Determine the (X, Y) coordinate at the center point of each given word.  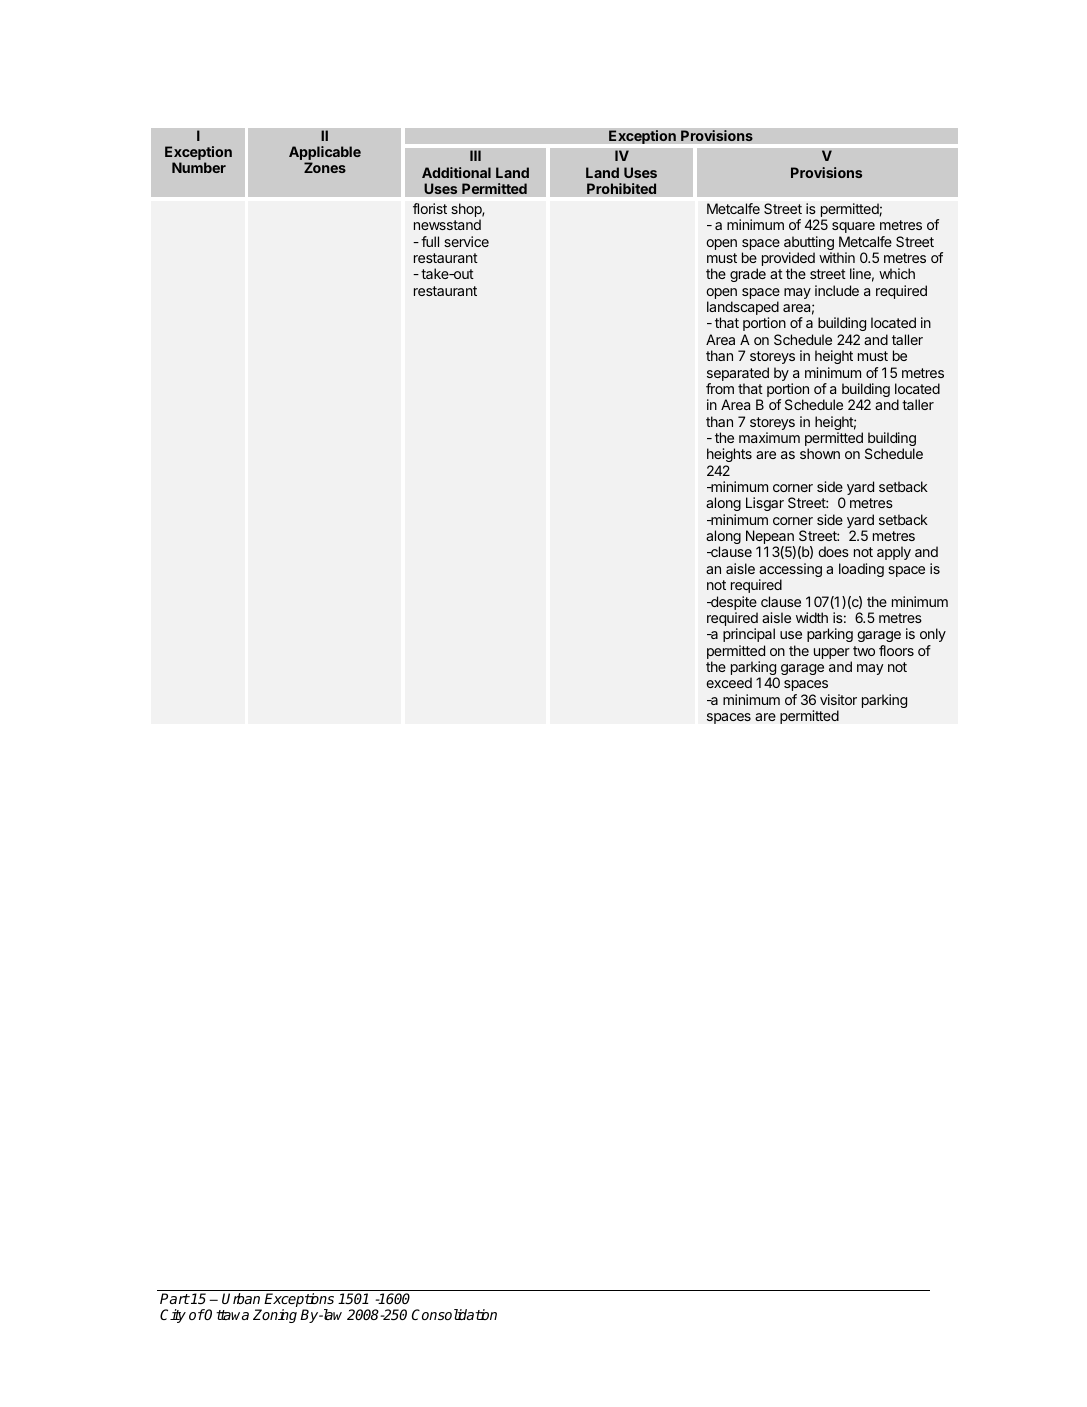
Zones (325, 167)
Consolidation (454, 1314)
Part (175, 1298)
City (173, 1316)
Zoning (275, 1316)
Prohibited (621, 189)
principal (749, 635)
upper (832, 653)
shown (820, 453)
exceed (729, 682)
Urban (241, 1298)
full (430, 241)
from (720, 388)
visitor (838, 699)
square (853, 227)
